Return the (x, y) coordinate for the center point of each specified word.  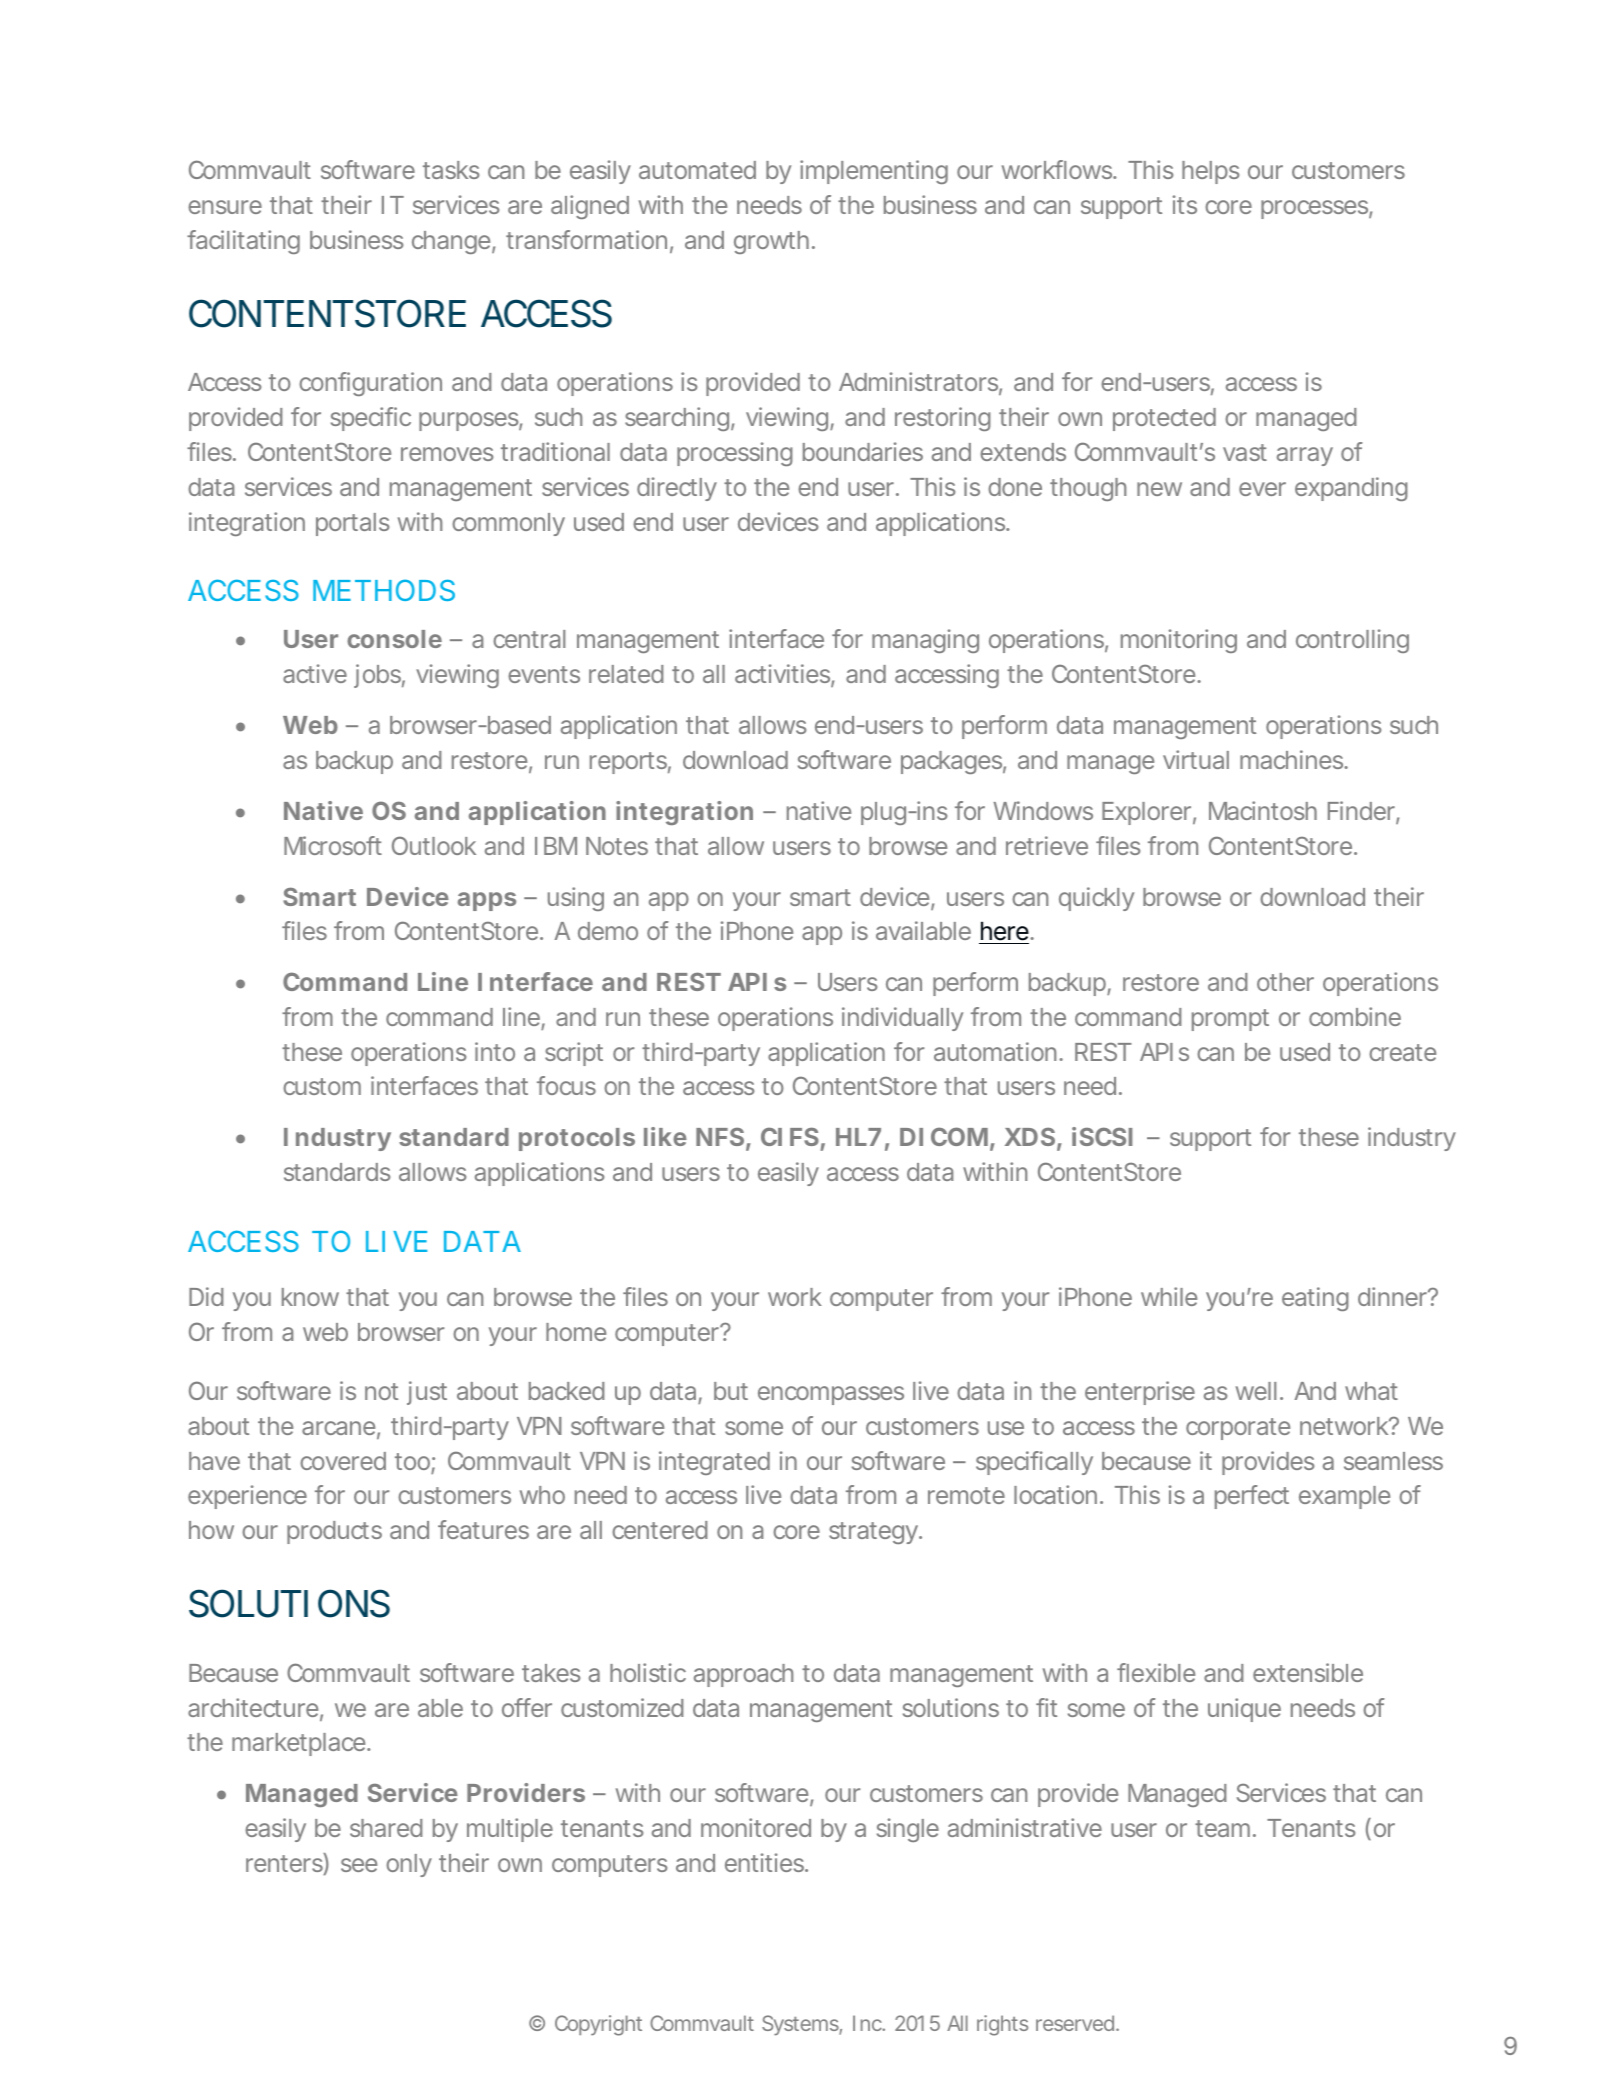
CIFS (790, 1136)
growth (771, 242)
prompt (1230, 1020)
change (451, 242)
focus (566, 1085)
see (359, 1865)
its (1185, 204)
